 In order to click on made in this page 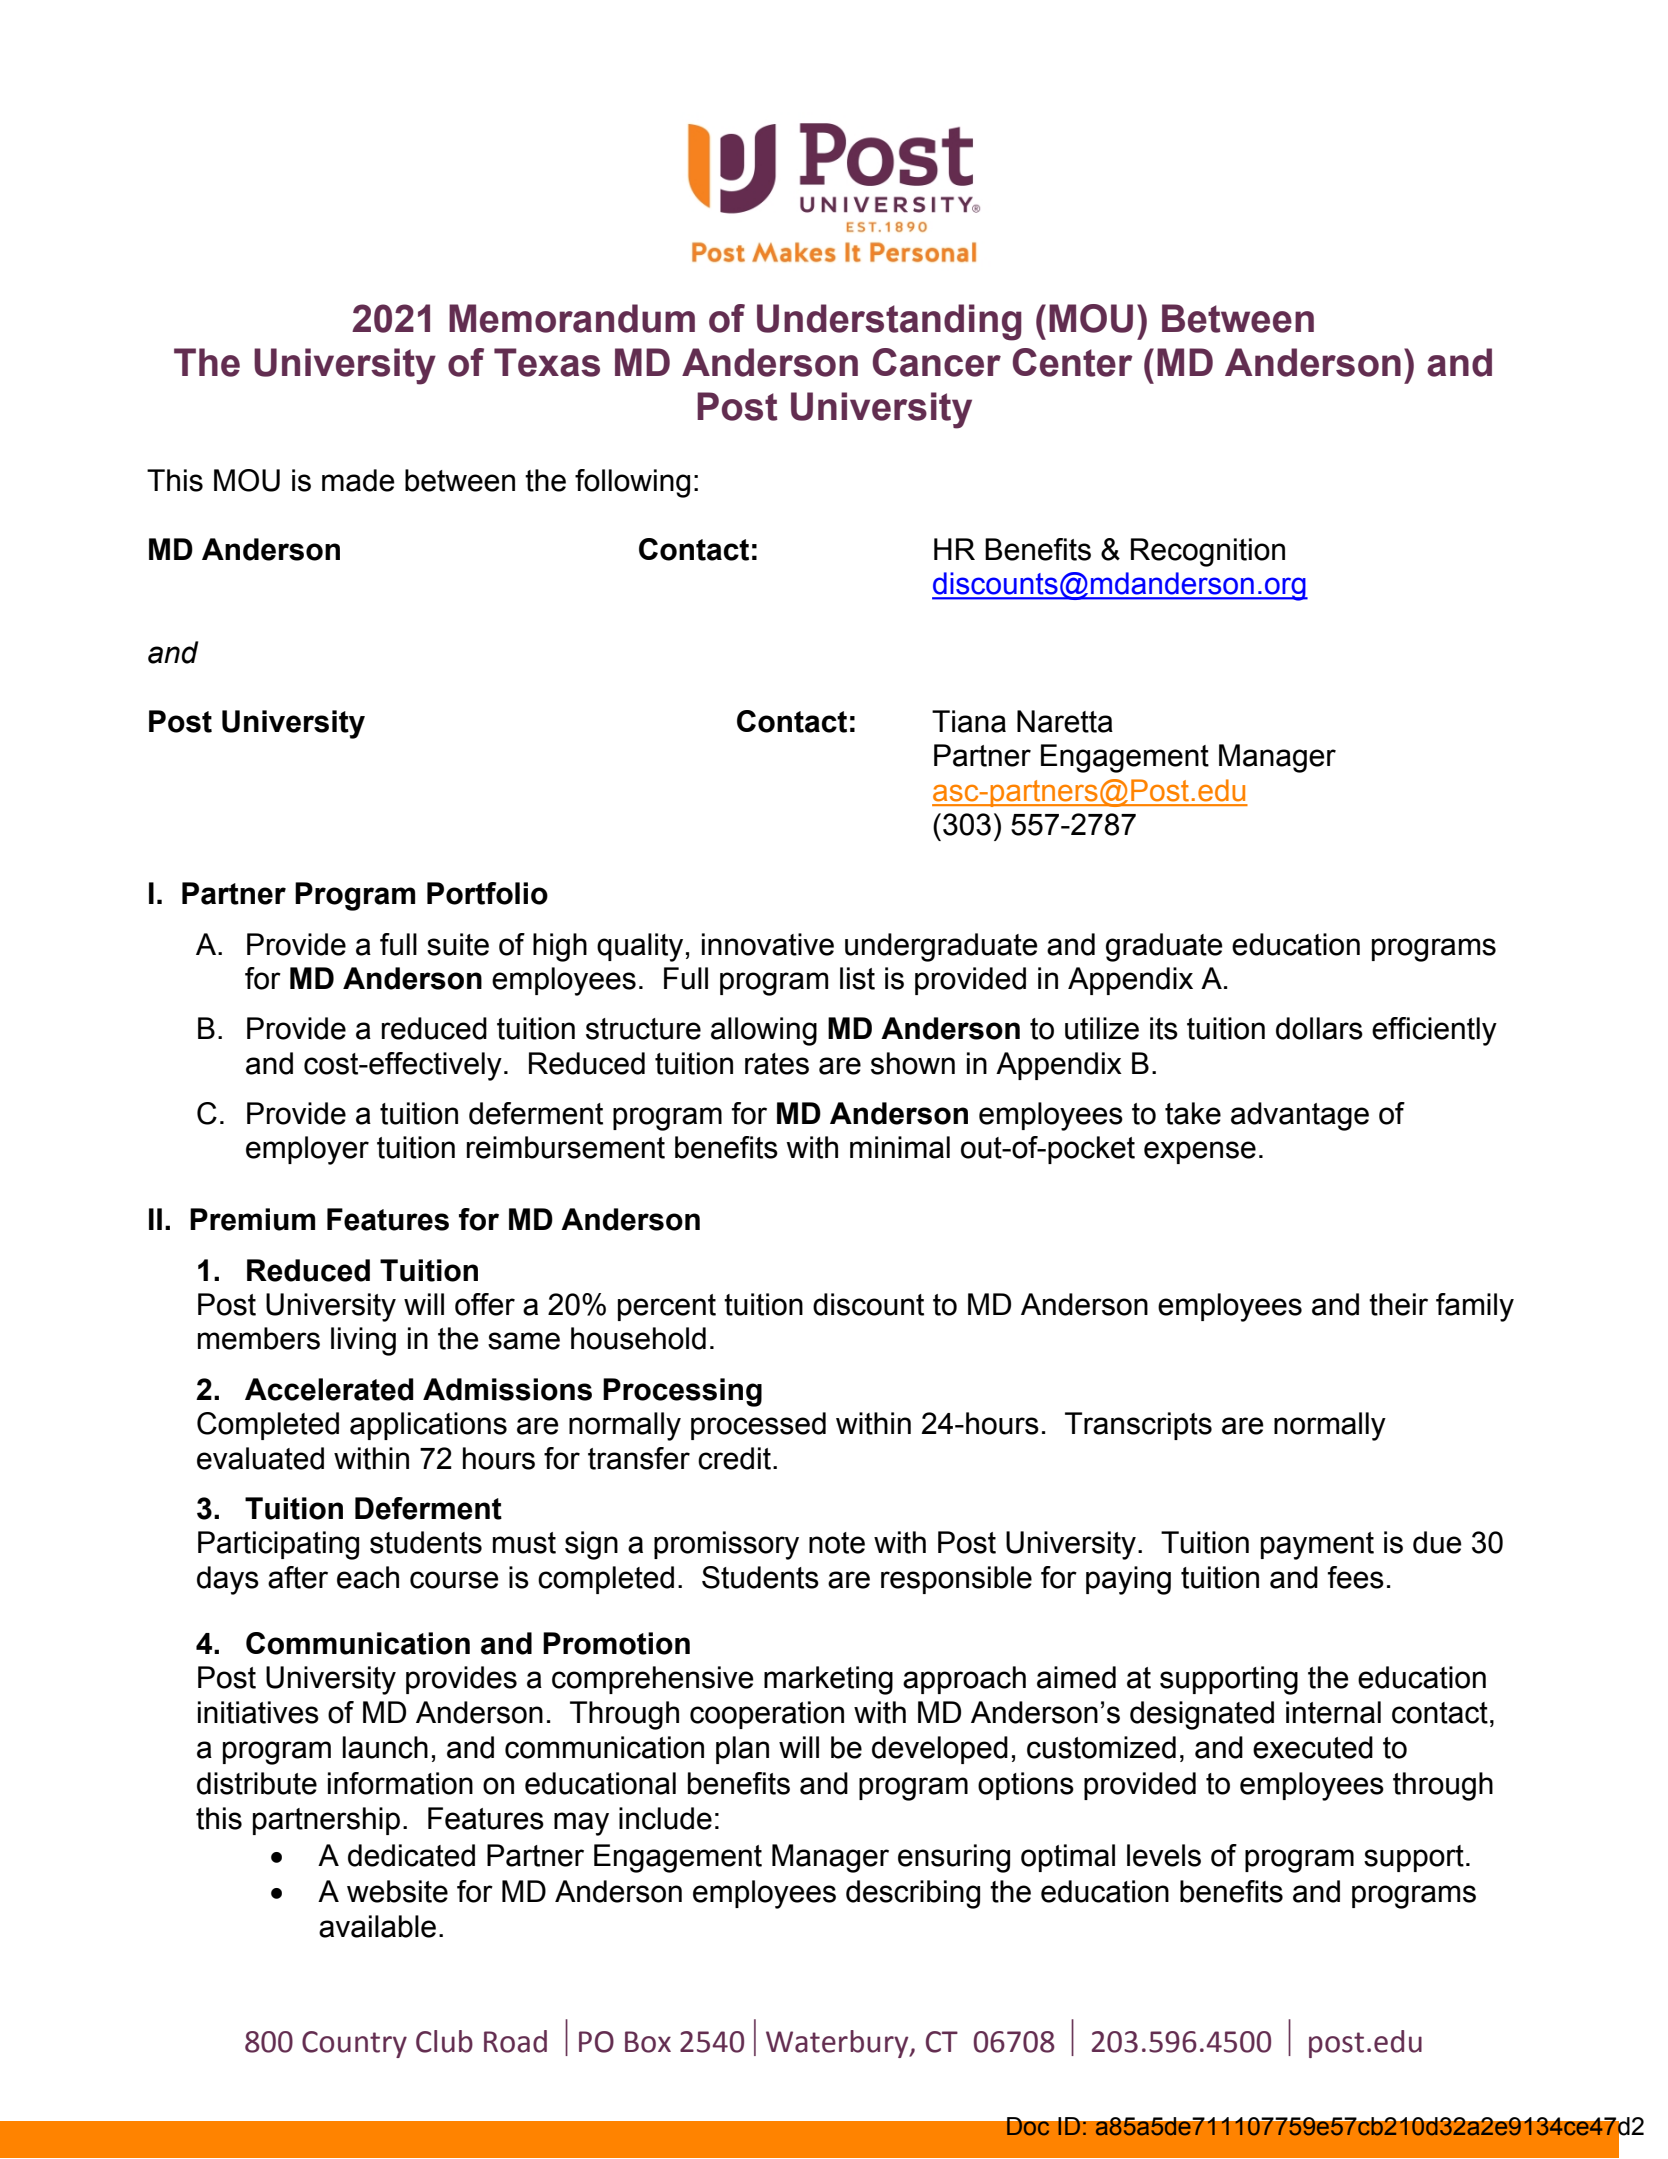, I will do `click(358, 480)`.
